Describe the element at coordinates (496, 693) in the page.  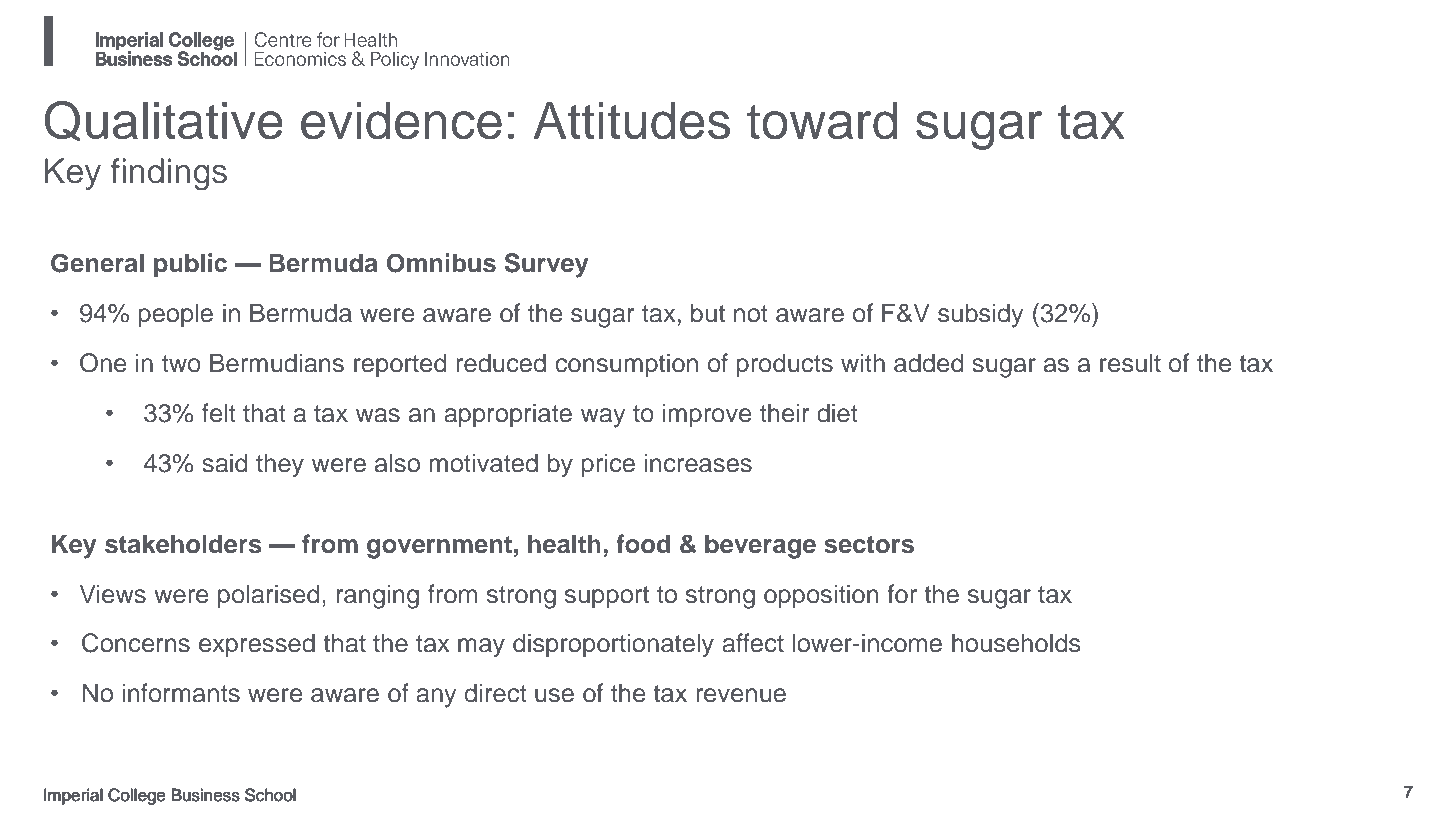
I see `direct` at that location.
